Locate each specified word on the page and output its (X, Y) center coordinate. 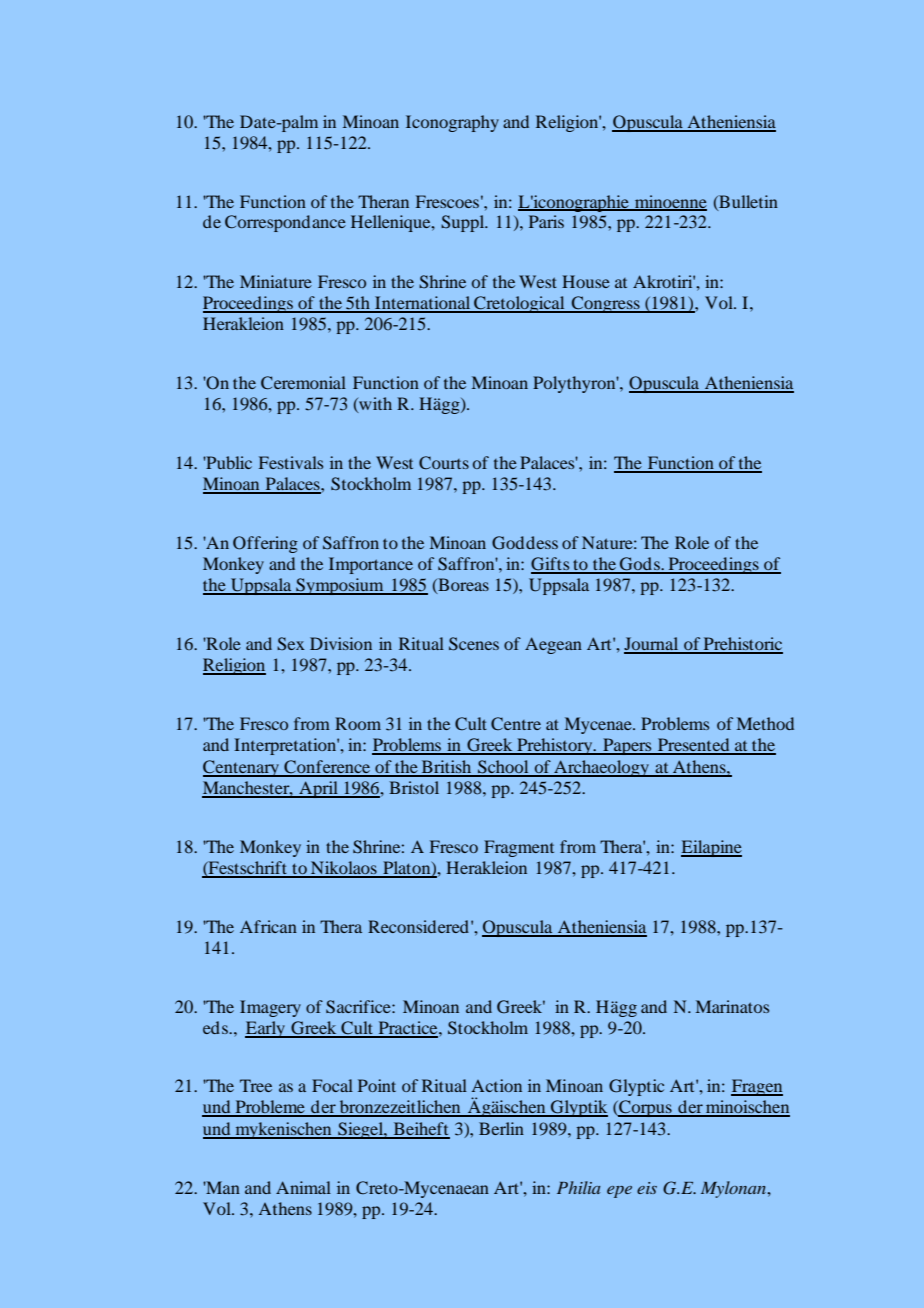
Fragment (519, 848)
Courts (444, 463)
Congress (605, 304)
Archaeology (601, 768)
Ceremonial (303, 383)
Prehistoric (742, 645)
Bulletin (747, 202)
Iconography (452, 123)
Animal (303, 1187)
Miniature (276, 281)
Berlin (501, 1128)
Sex (291, 644)
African (268, 926)
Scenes (474, 644)
